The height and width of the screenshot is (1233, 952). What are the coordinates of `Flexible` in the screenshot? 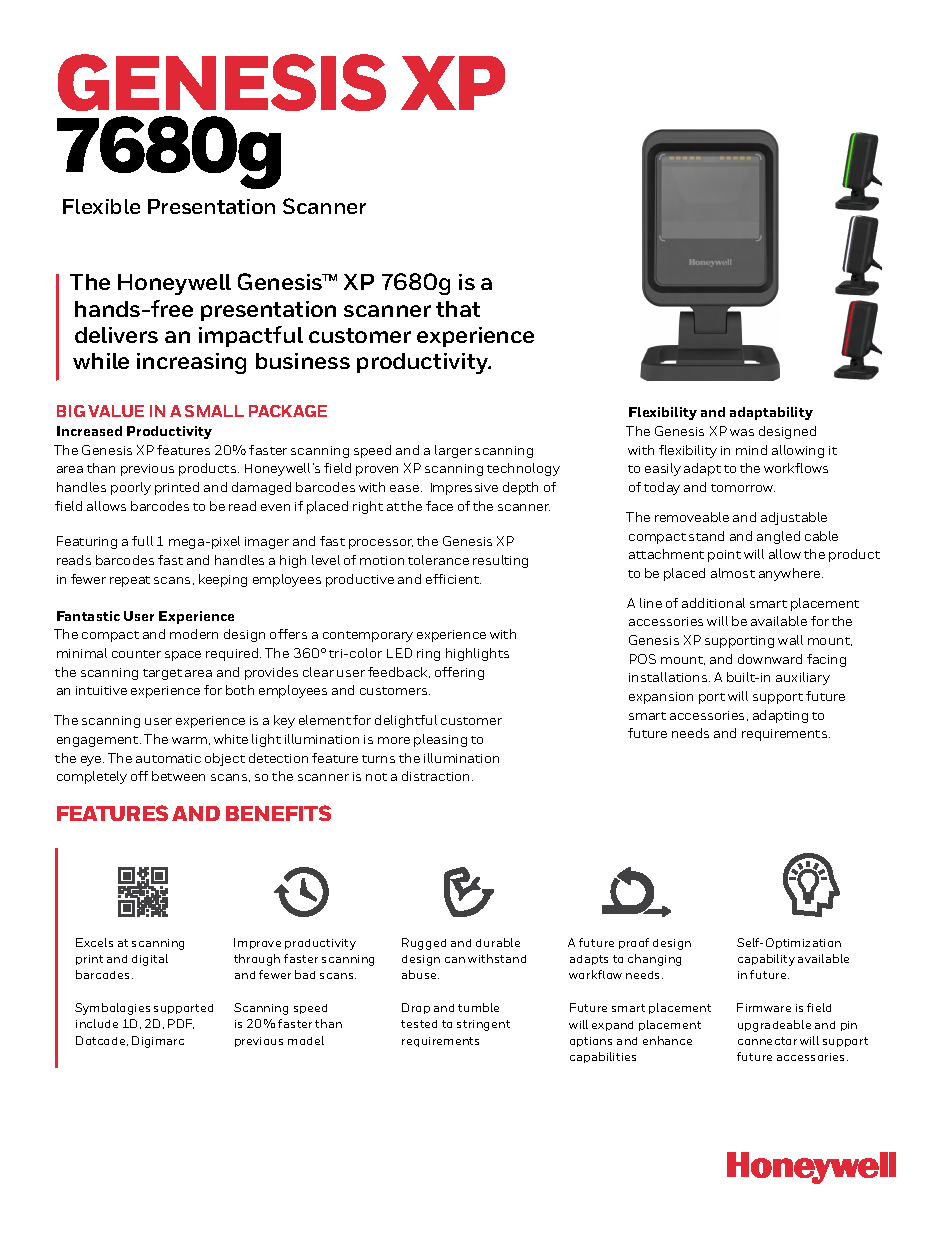 It's located at (101, 206).
